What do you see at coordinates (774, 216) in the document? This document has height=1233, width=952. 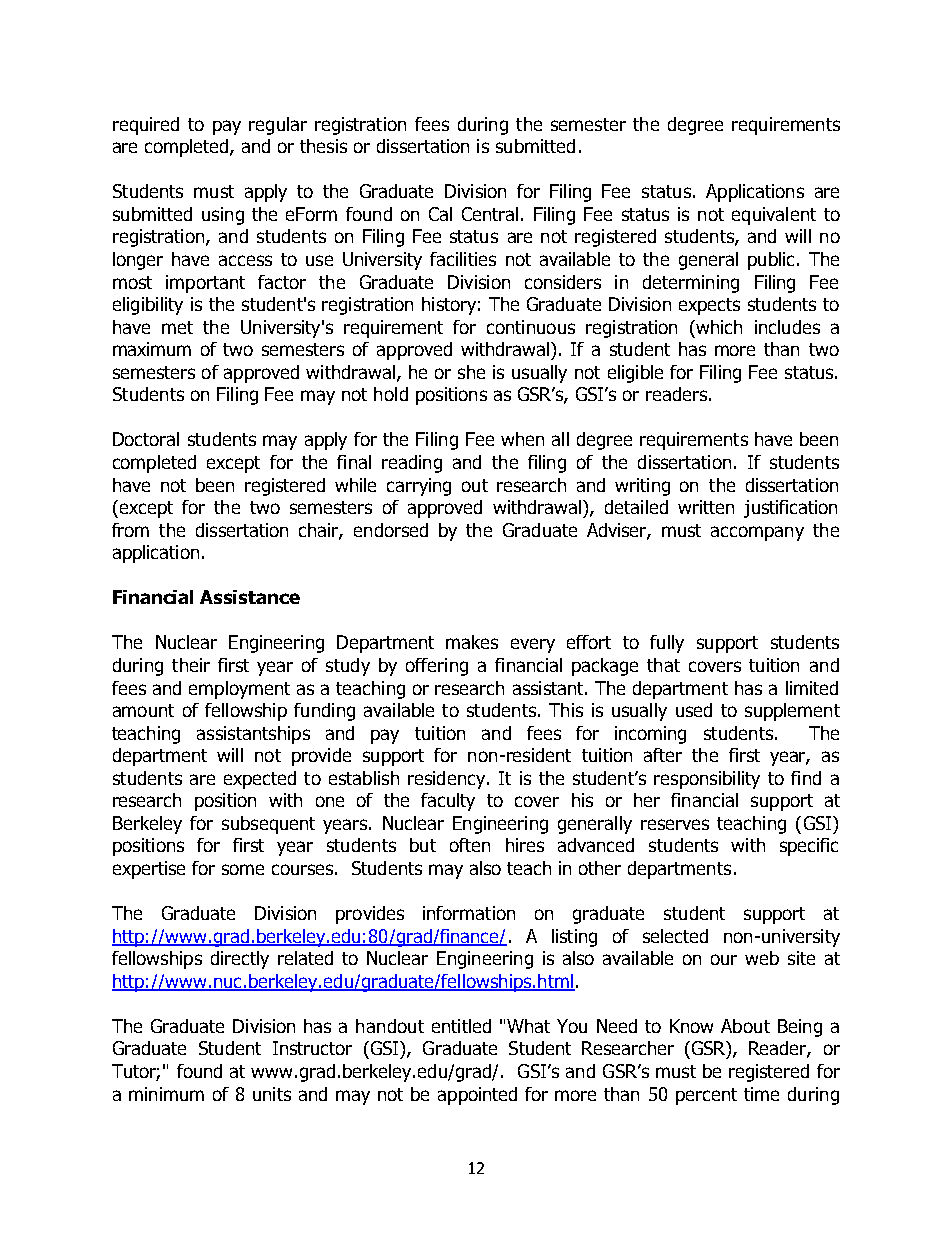 I see `equivalent` at bounding box center [774, 216].
